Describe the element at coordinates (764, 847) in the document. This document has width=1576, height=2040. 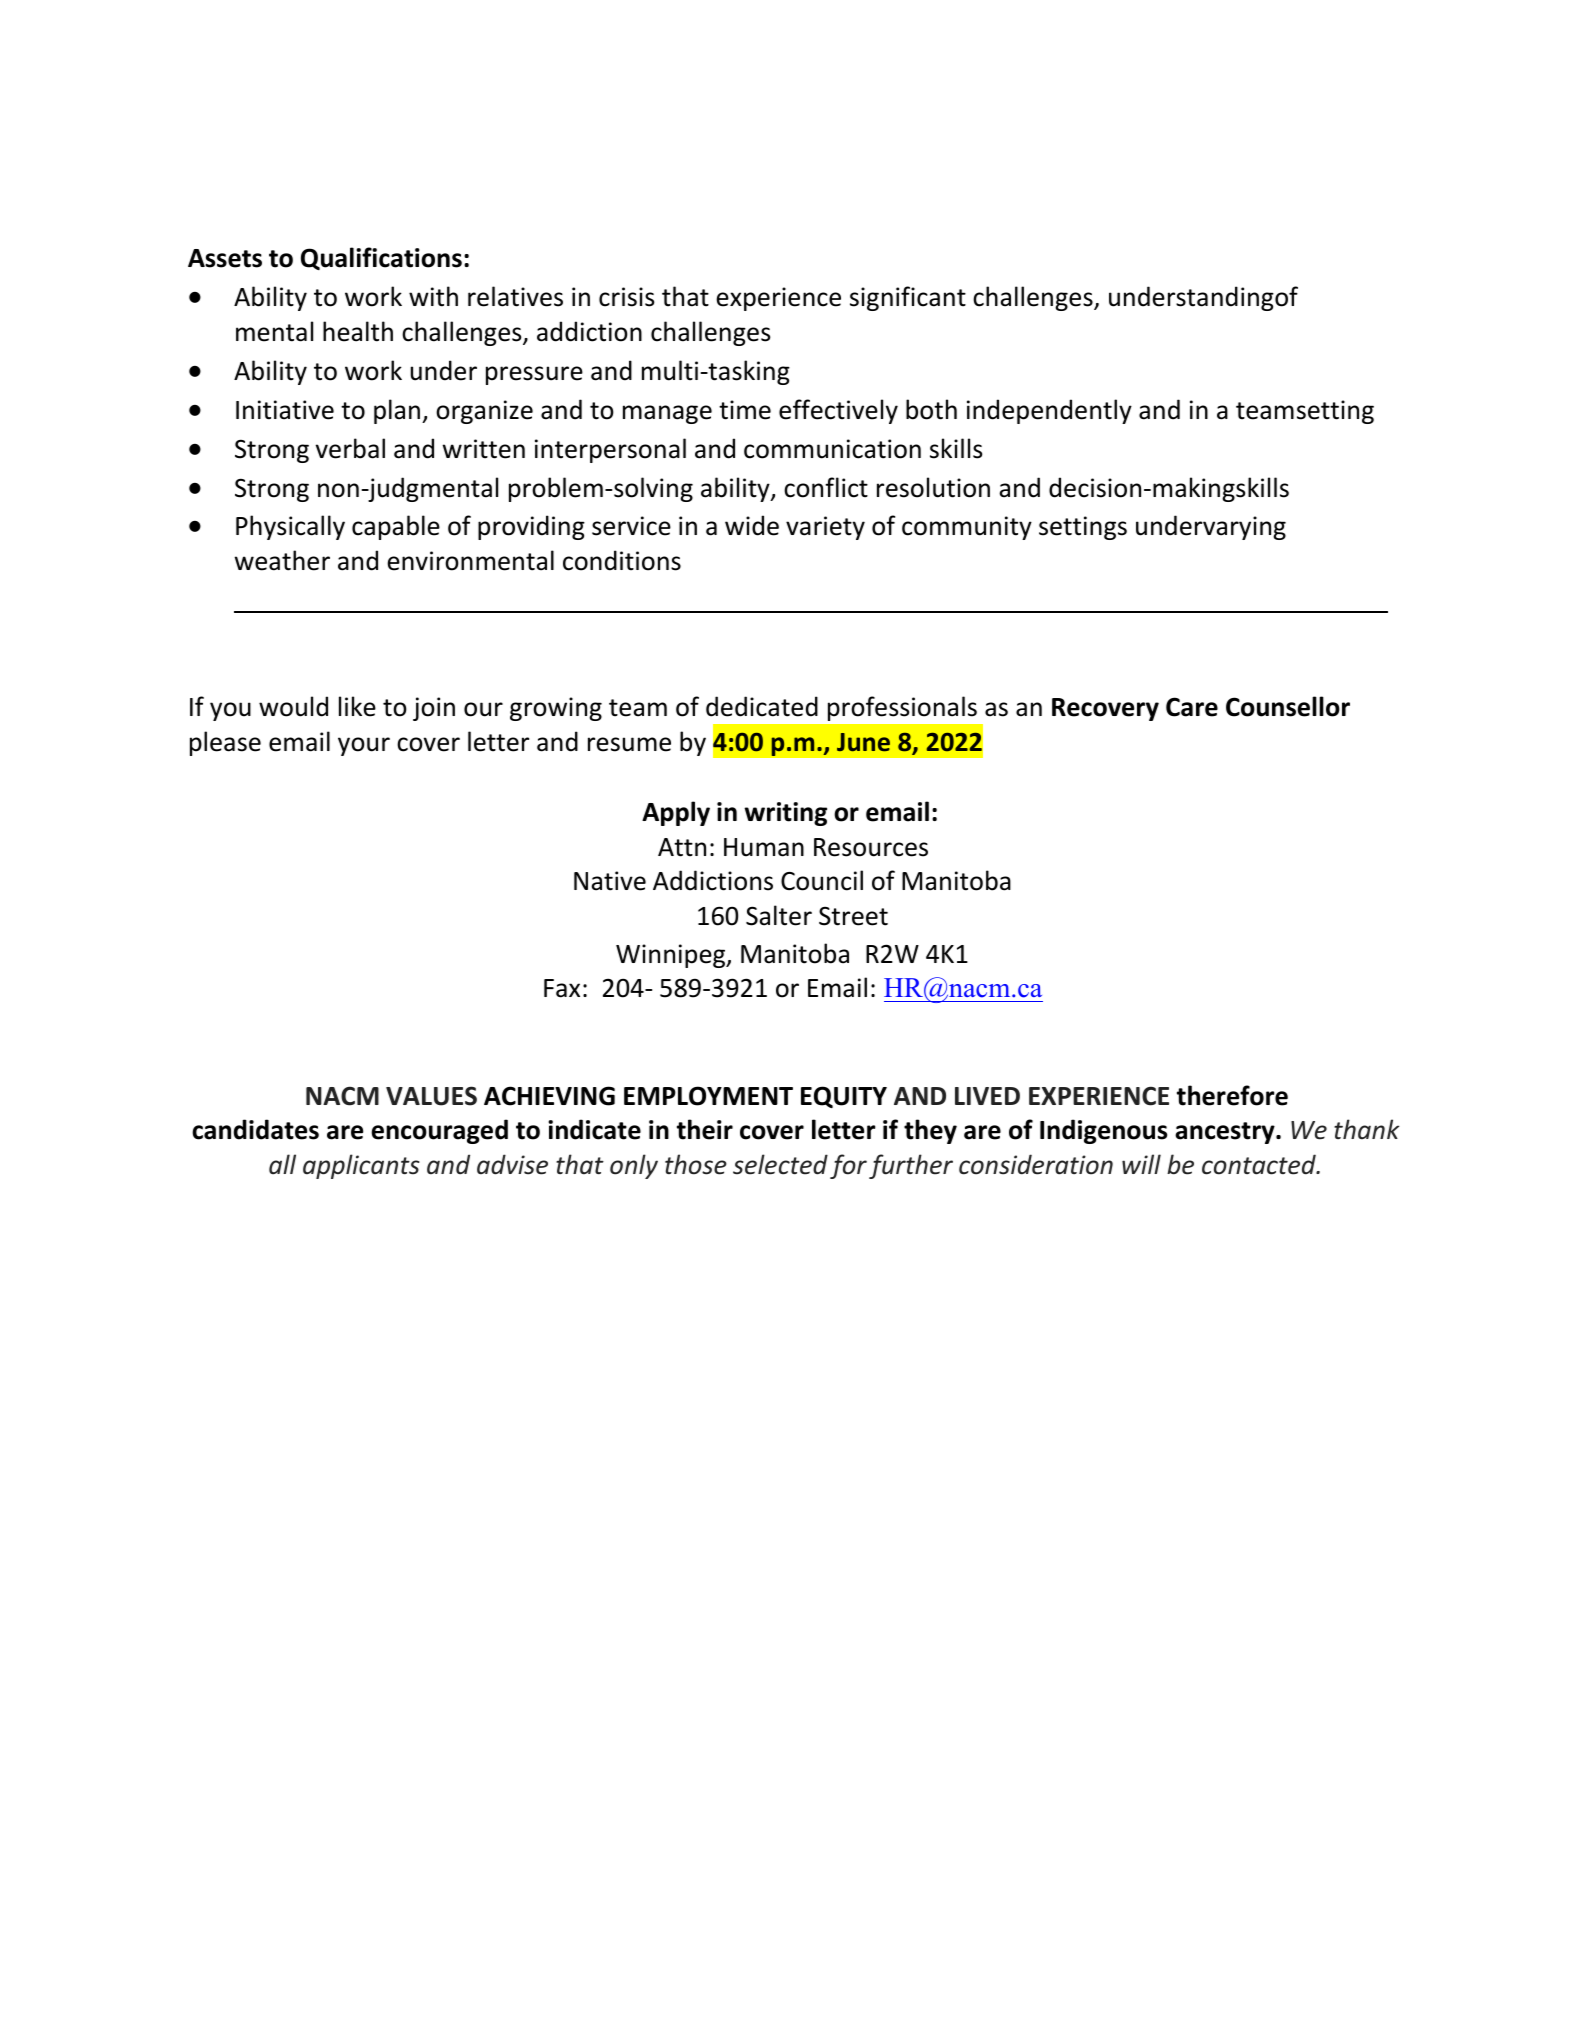
I see `Human` at that location.
